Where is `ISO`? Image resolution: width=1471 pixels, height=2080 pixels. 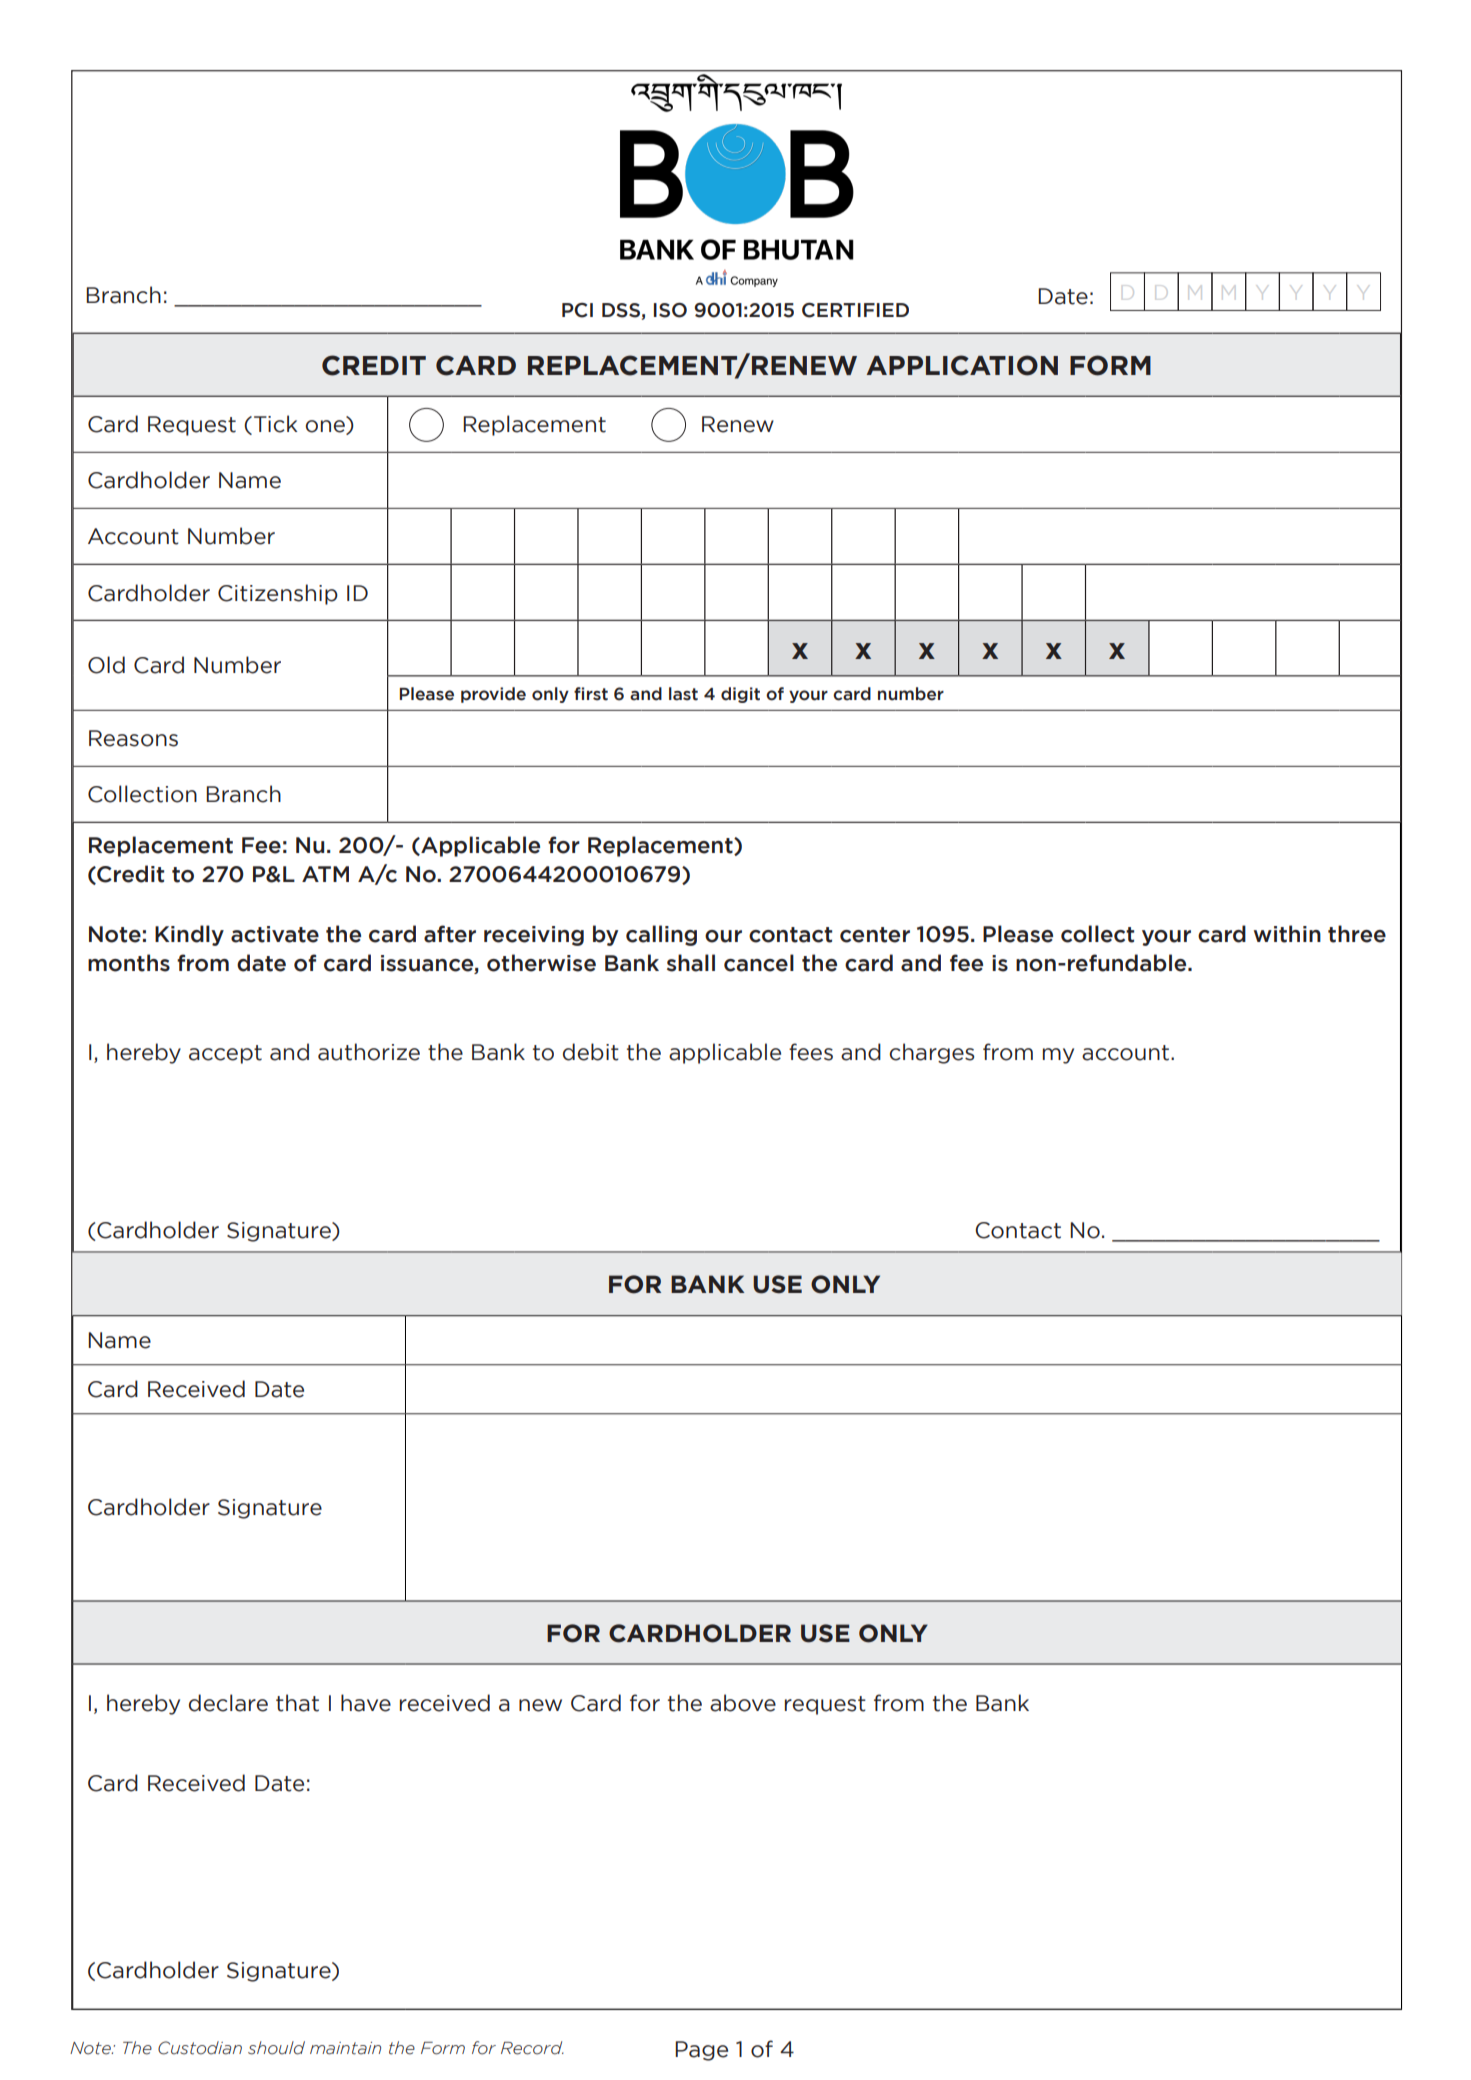 ISO is located at coordinates (670, 310).
